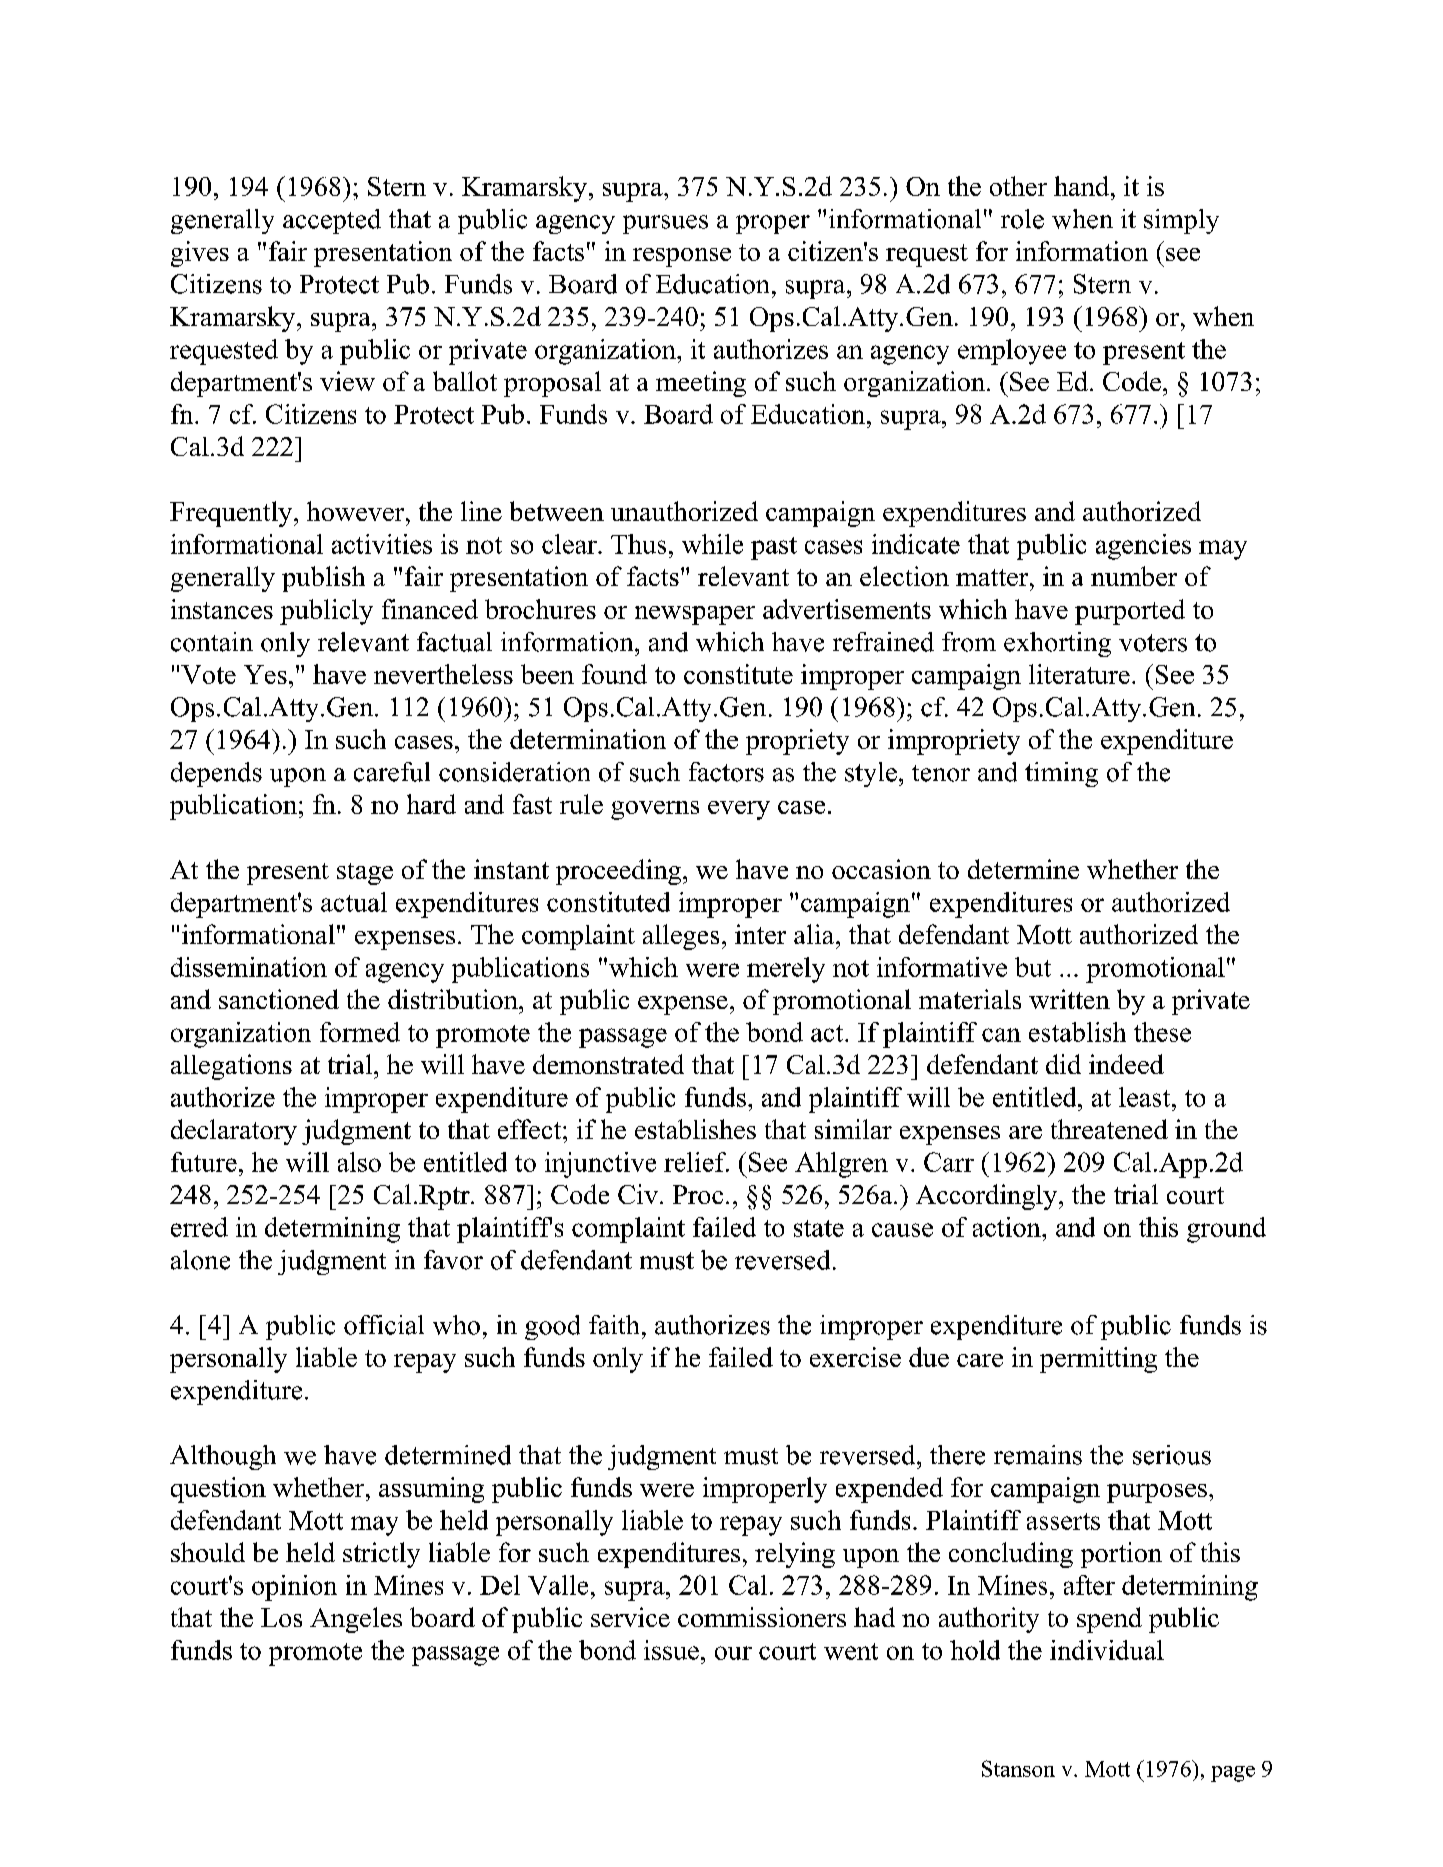 The height and width of the screenshot is (1867, 1443). I want to click on timing, so click(1061, 774).
